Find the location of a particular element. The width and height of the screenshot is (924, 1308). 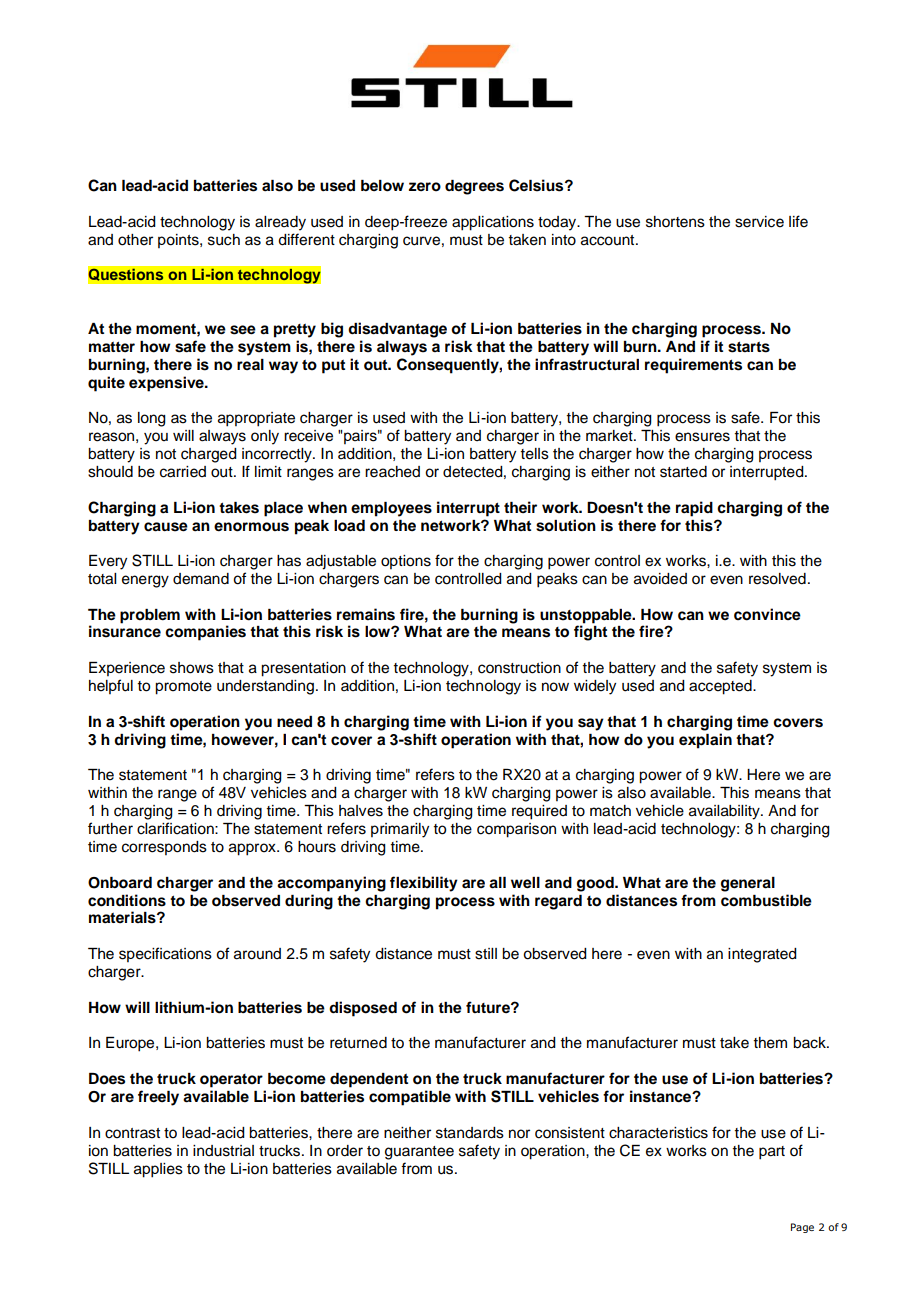

guarantee is located at coordinates (419, 1153).
